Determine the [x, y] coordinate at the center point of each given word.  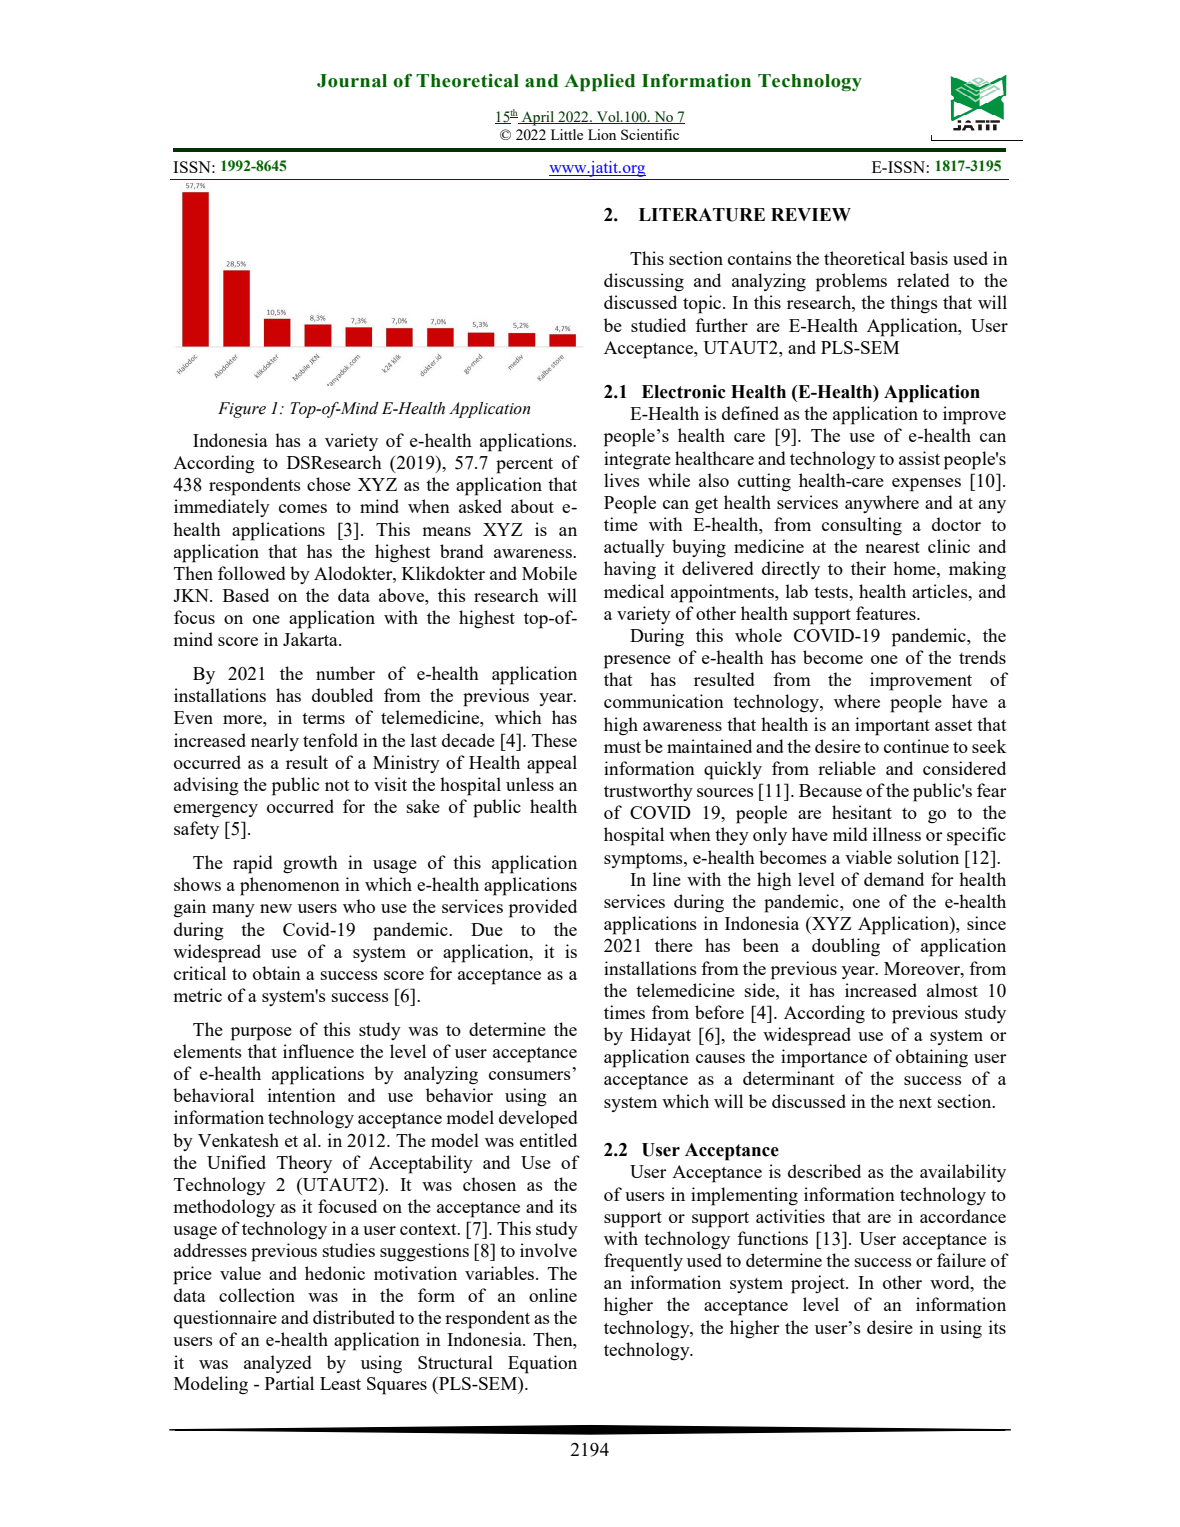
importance [824, 1058]
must [622, 747]
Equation [542, 1364]
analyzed [278, 1364]
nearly [275, 742]
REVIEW [811, 214]
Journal [352, 81]
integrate [637, 460]
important [892, 726]
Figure [242, 410]
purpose [261, 1034]
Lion [602, 134]
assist [919, 458]
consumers [530, 1075]
